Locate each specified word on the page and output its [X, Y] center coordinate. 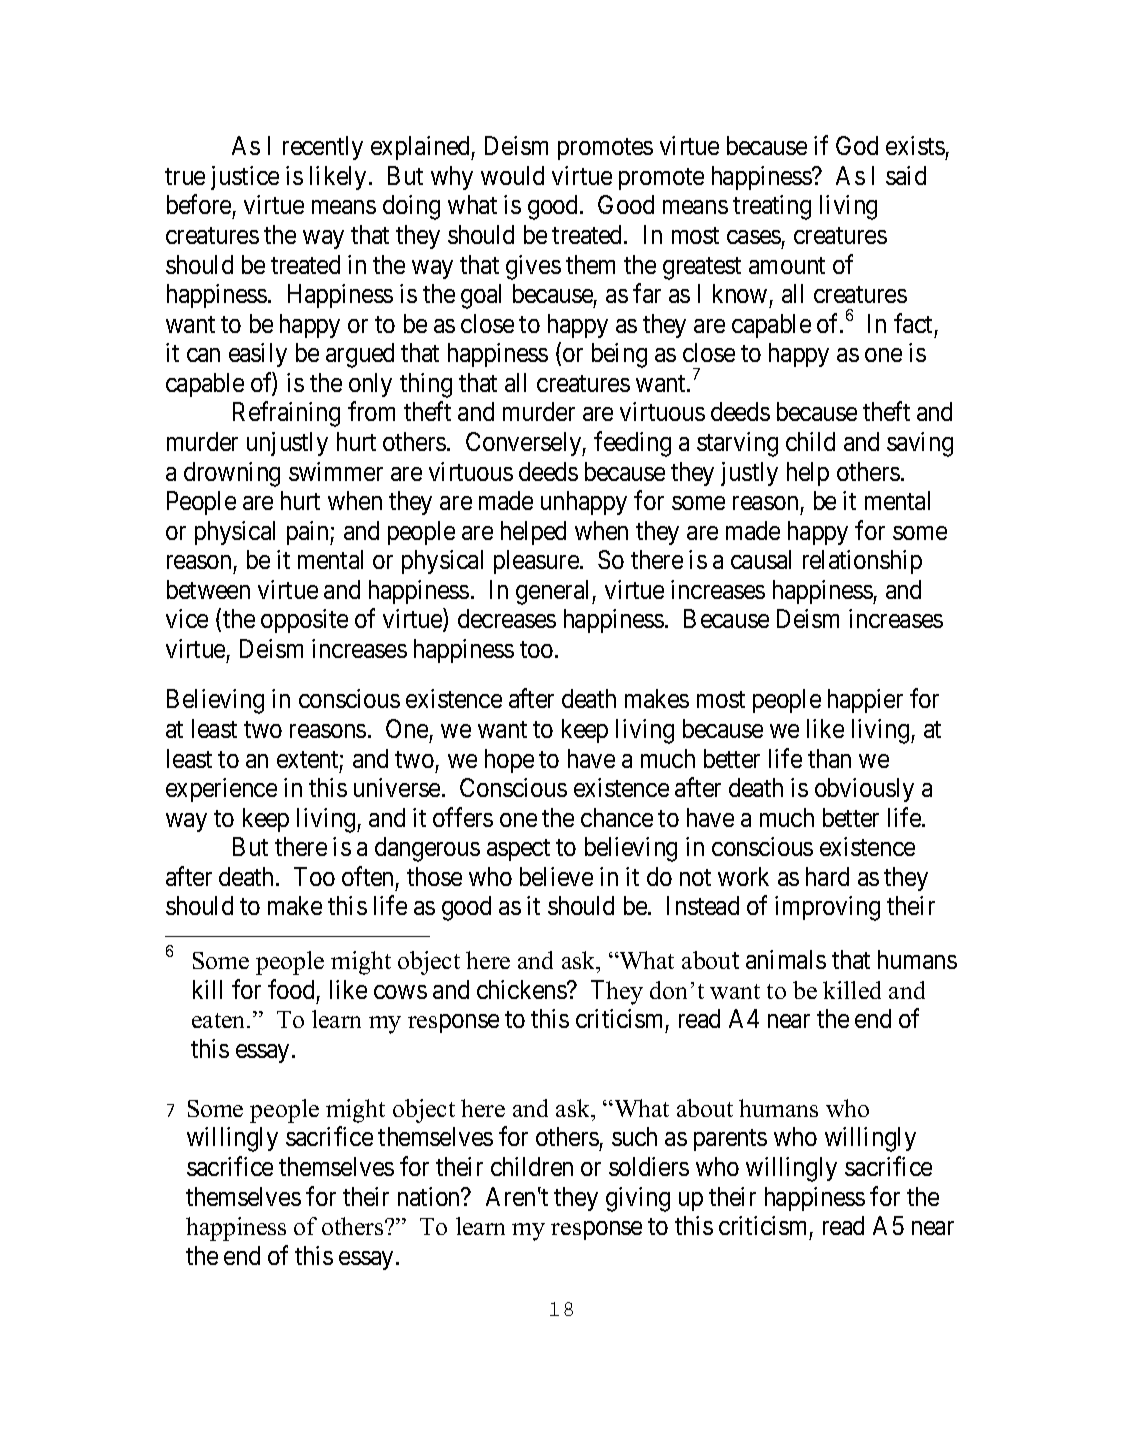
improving [827, 908]
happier [865, 701]
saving [920, 444]
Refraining [286, 414]
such [634, 1136]
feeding [632, 444]
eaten [220, 1020]
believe [556, 876]
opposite [304, 621]
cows [400, 992]
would [512, 175]
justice [245, 178]
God [857, 145]
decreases [507, 618]
